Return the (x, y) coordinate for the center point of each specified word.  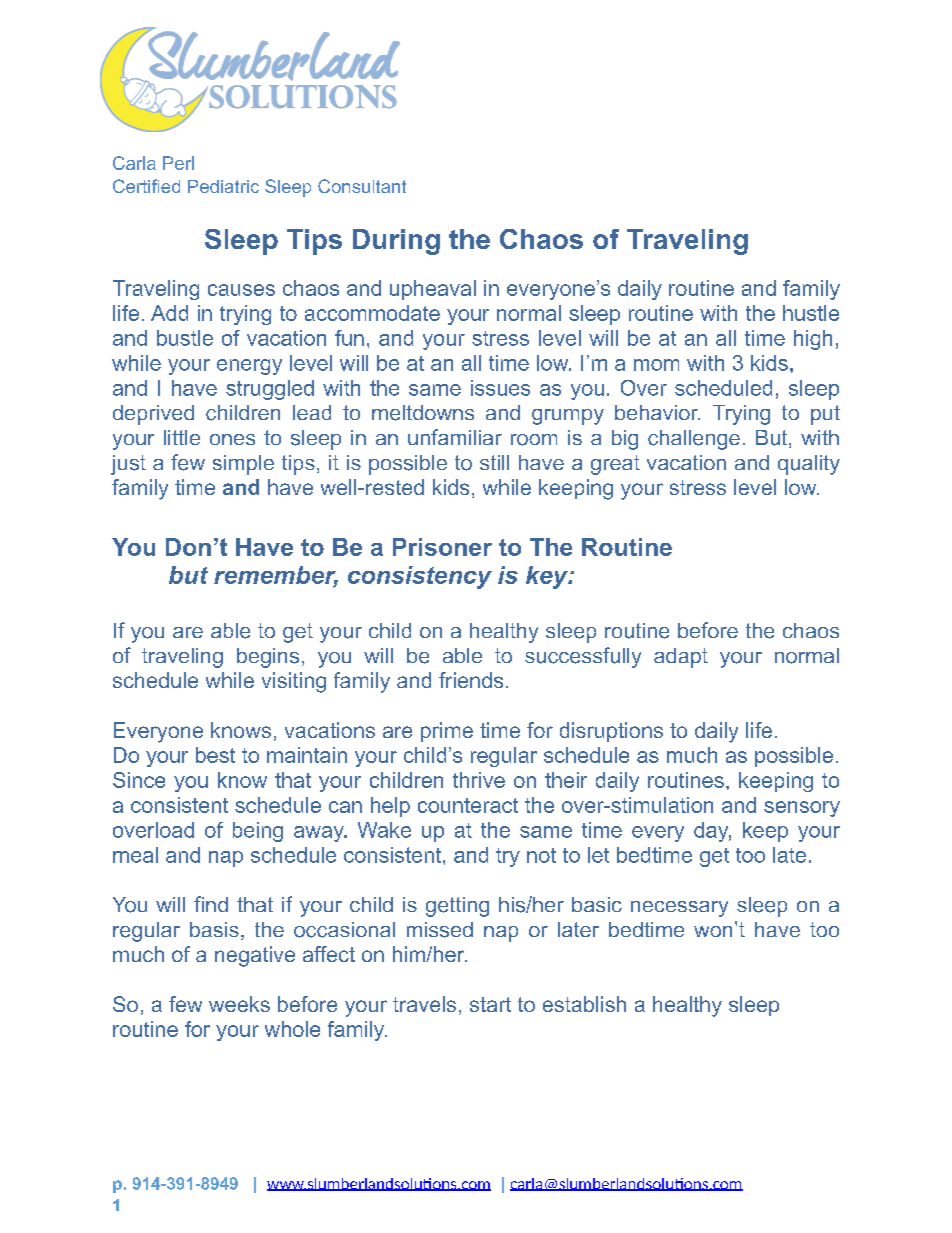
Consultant (362, 186)
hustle (811, 313)
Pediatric (223, 186)
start (490, 1004)
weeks (239, 1004)
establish (584, 1004)
